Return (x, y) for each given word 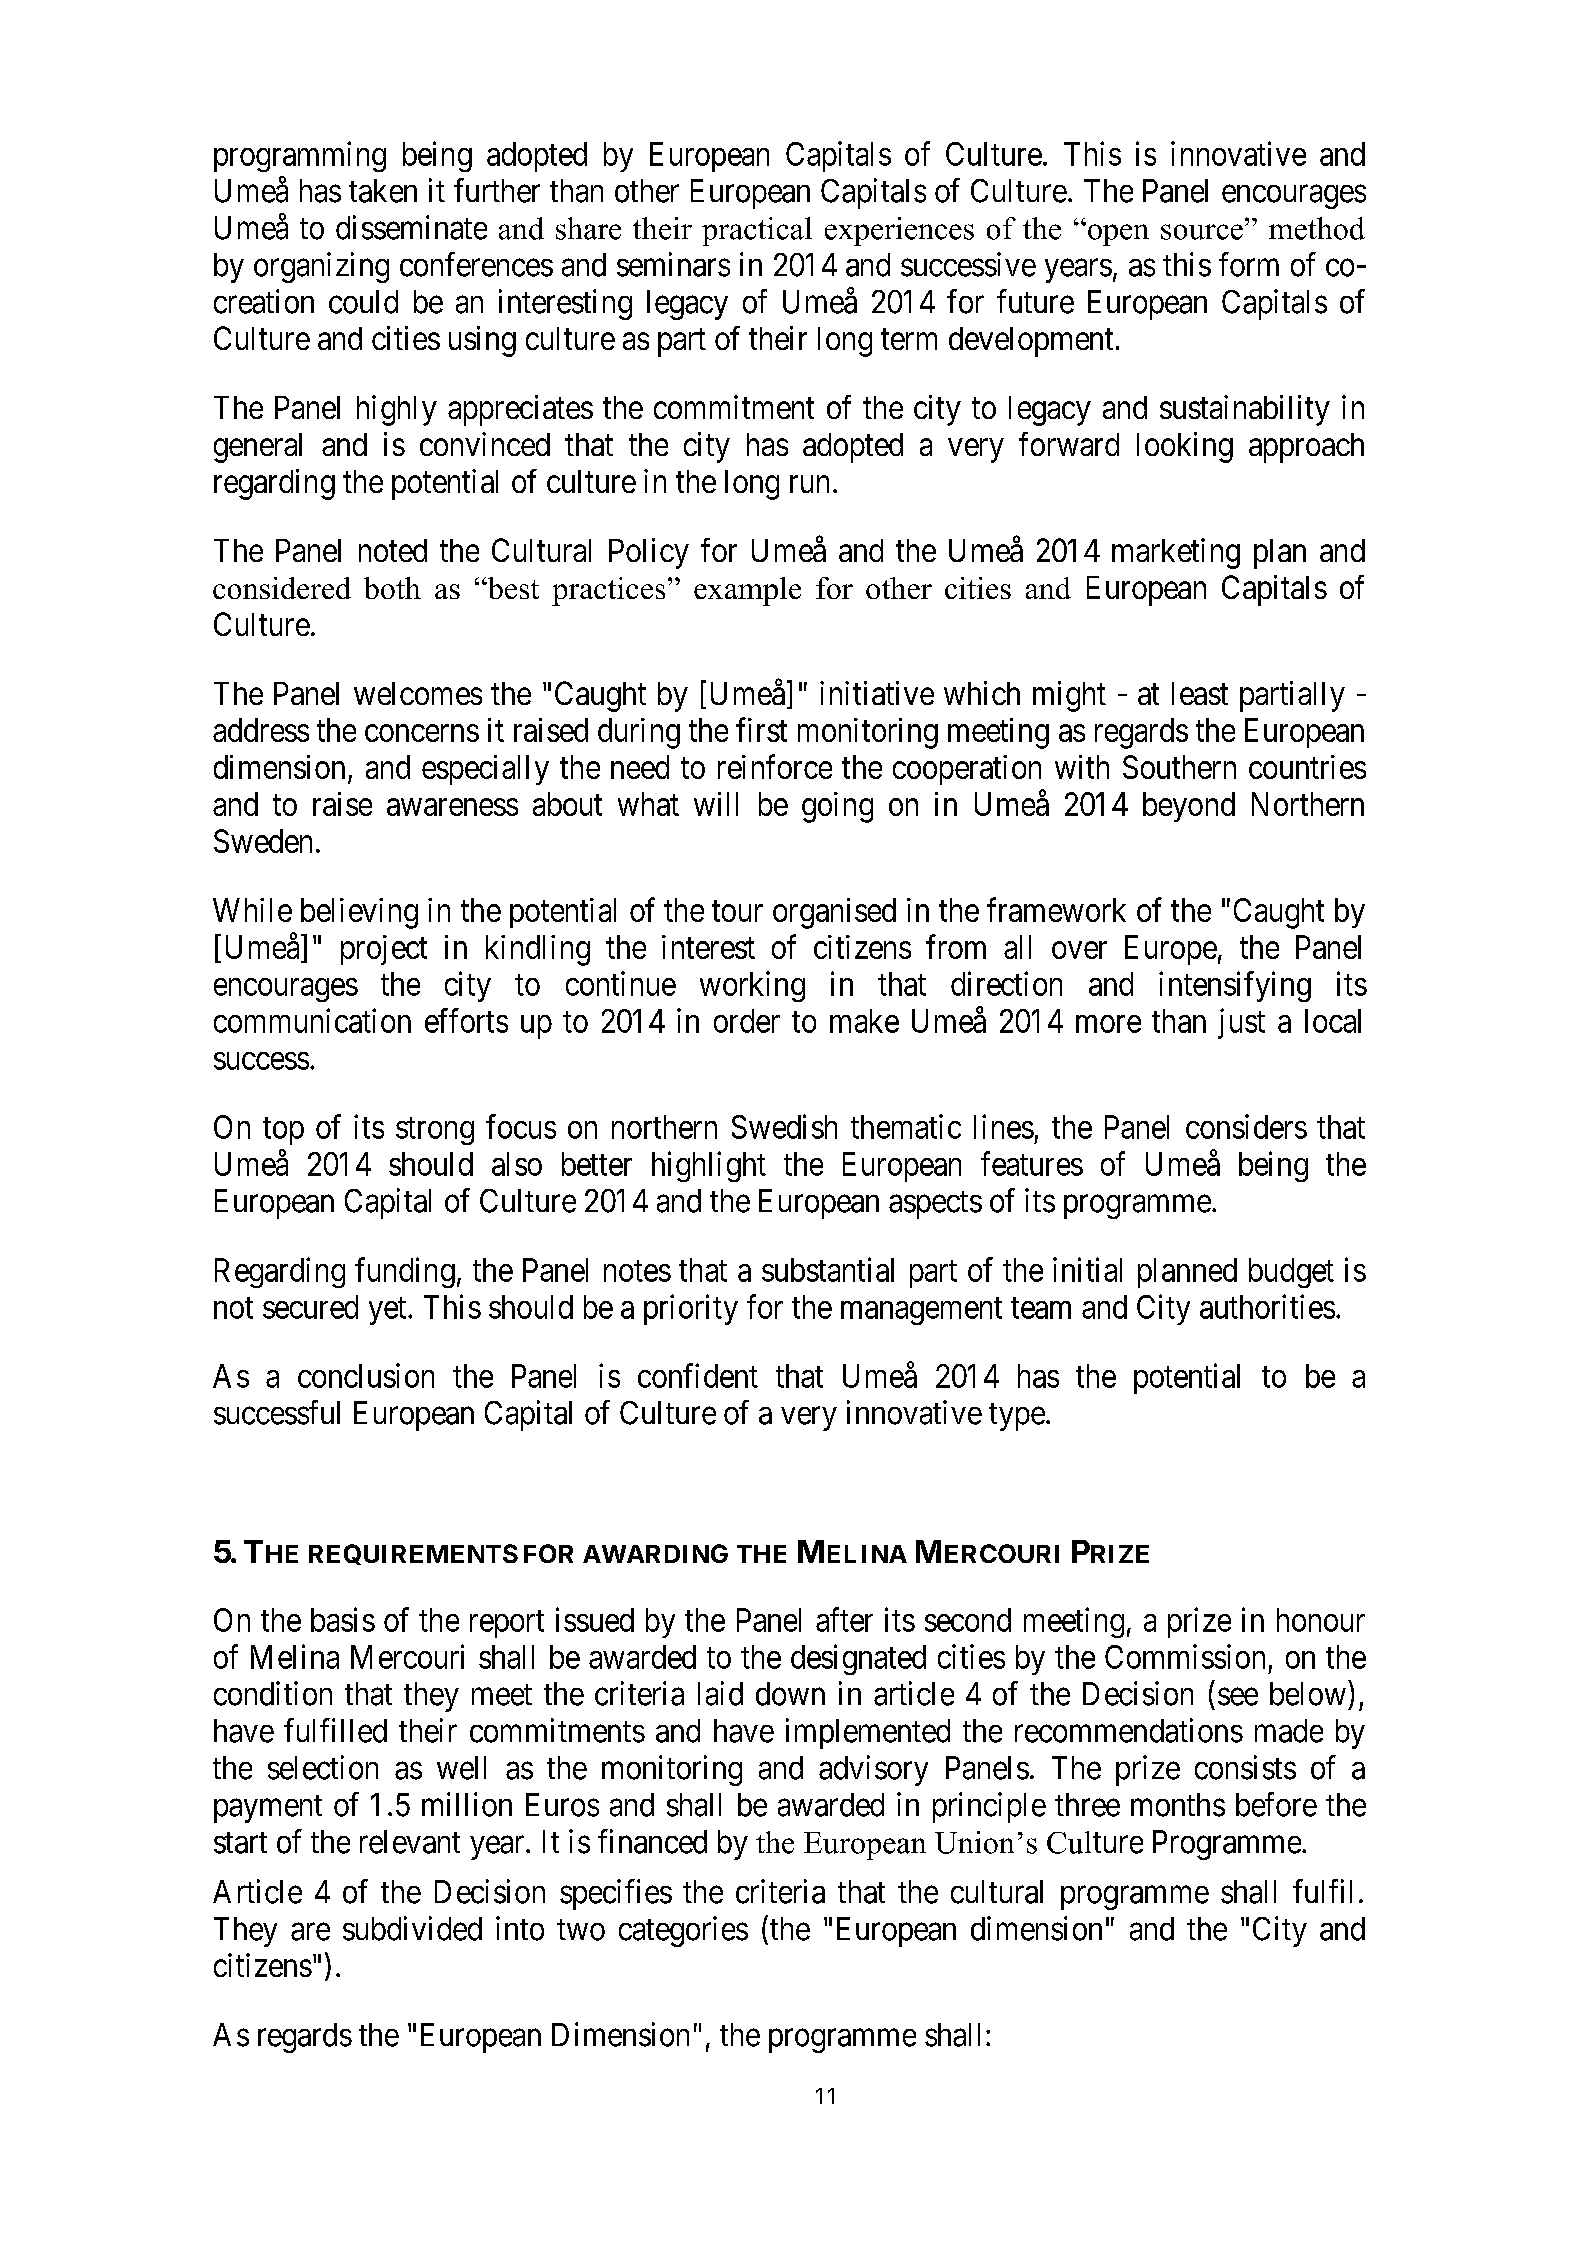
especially (485, 770)
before (1276, 1804)
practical (757, 231)
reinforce (775, 766)
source (1202, 232)
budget (1291, 1273)
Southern (1179, 767)
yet (389, 1311)
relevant (410, 1842)
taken (383, 191)
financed (652, 1841)
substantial (828, 1269)
